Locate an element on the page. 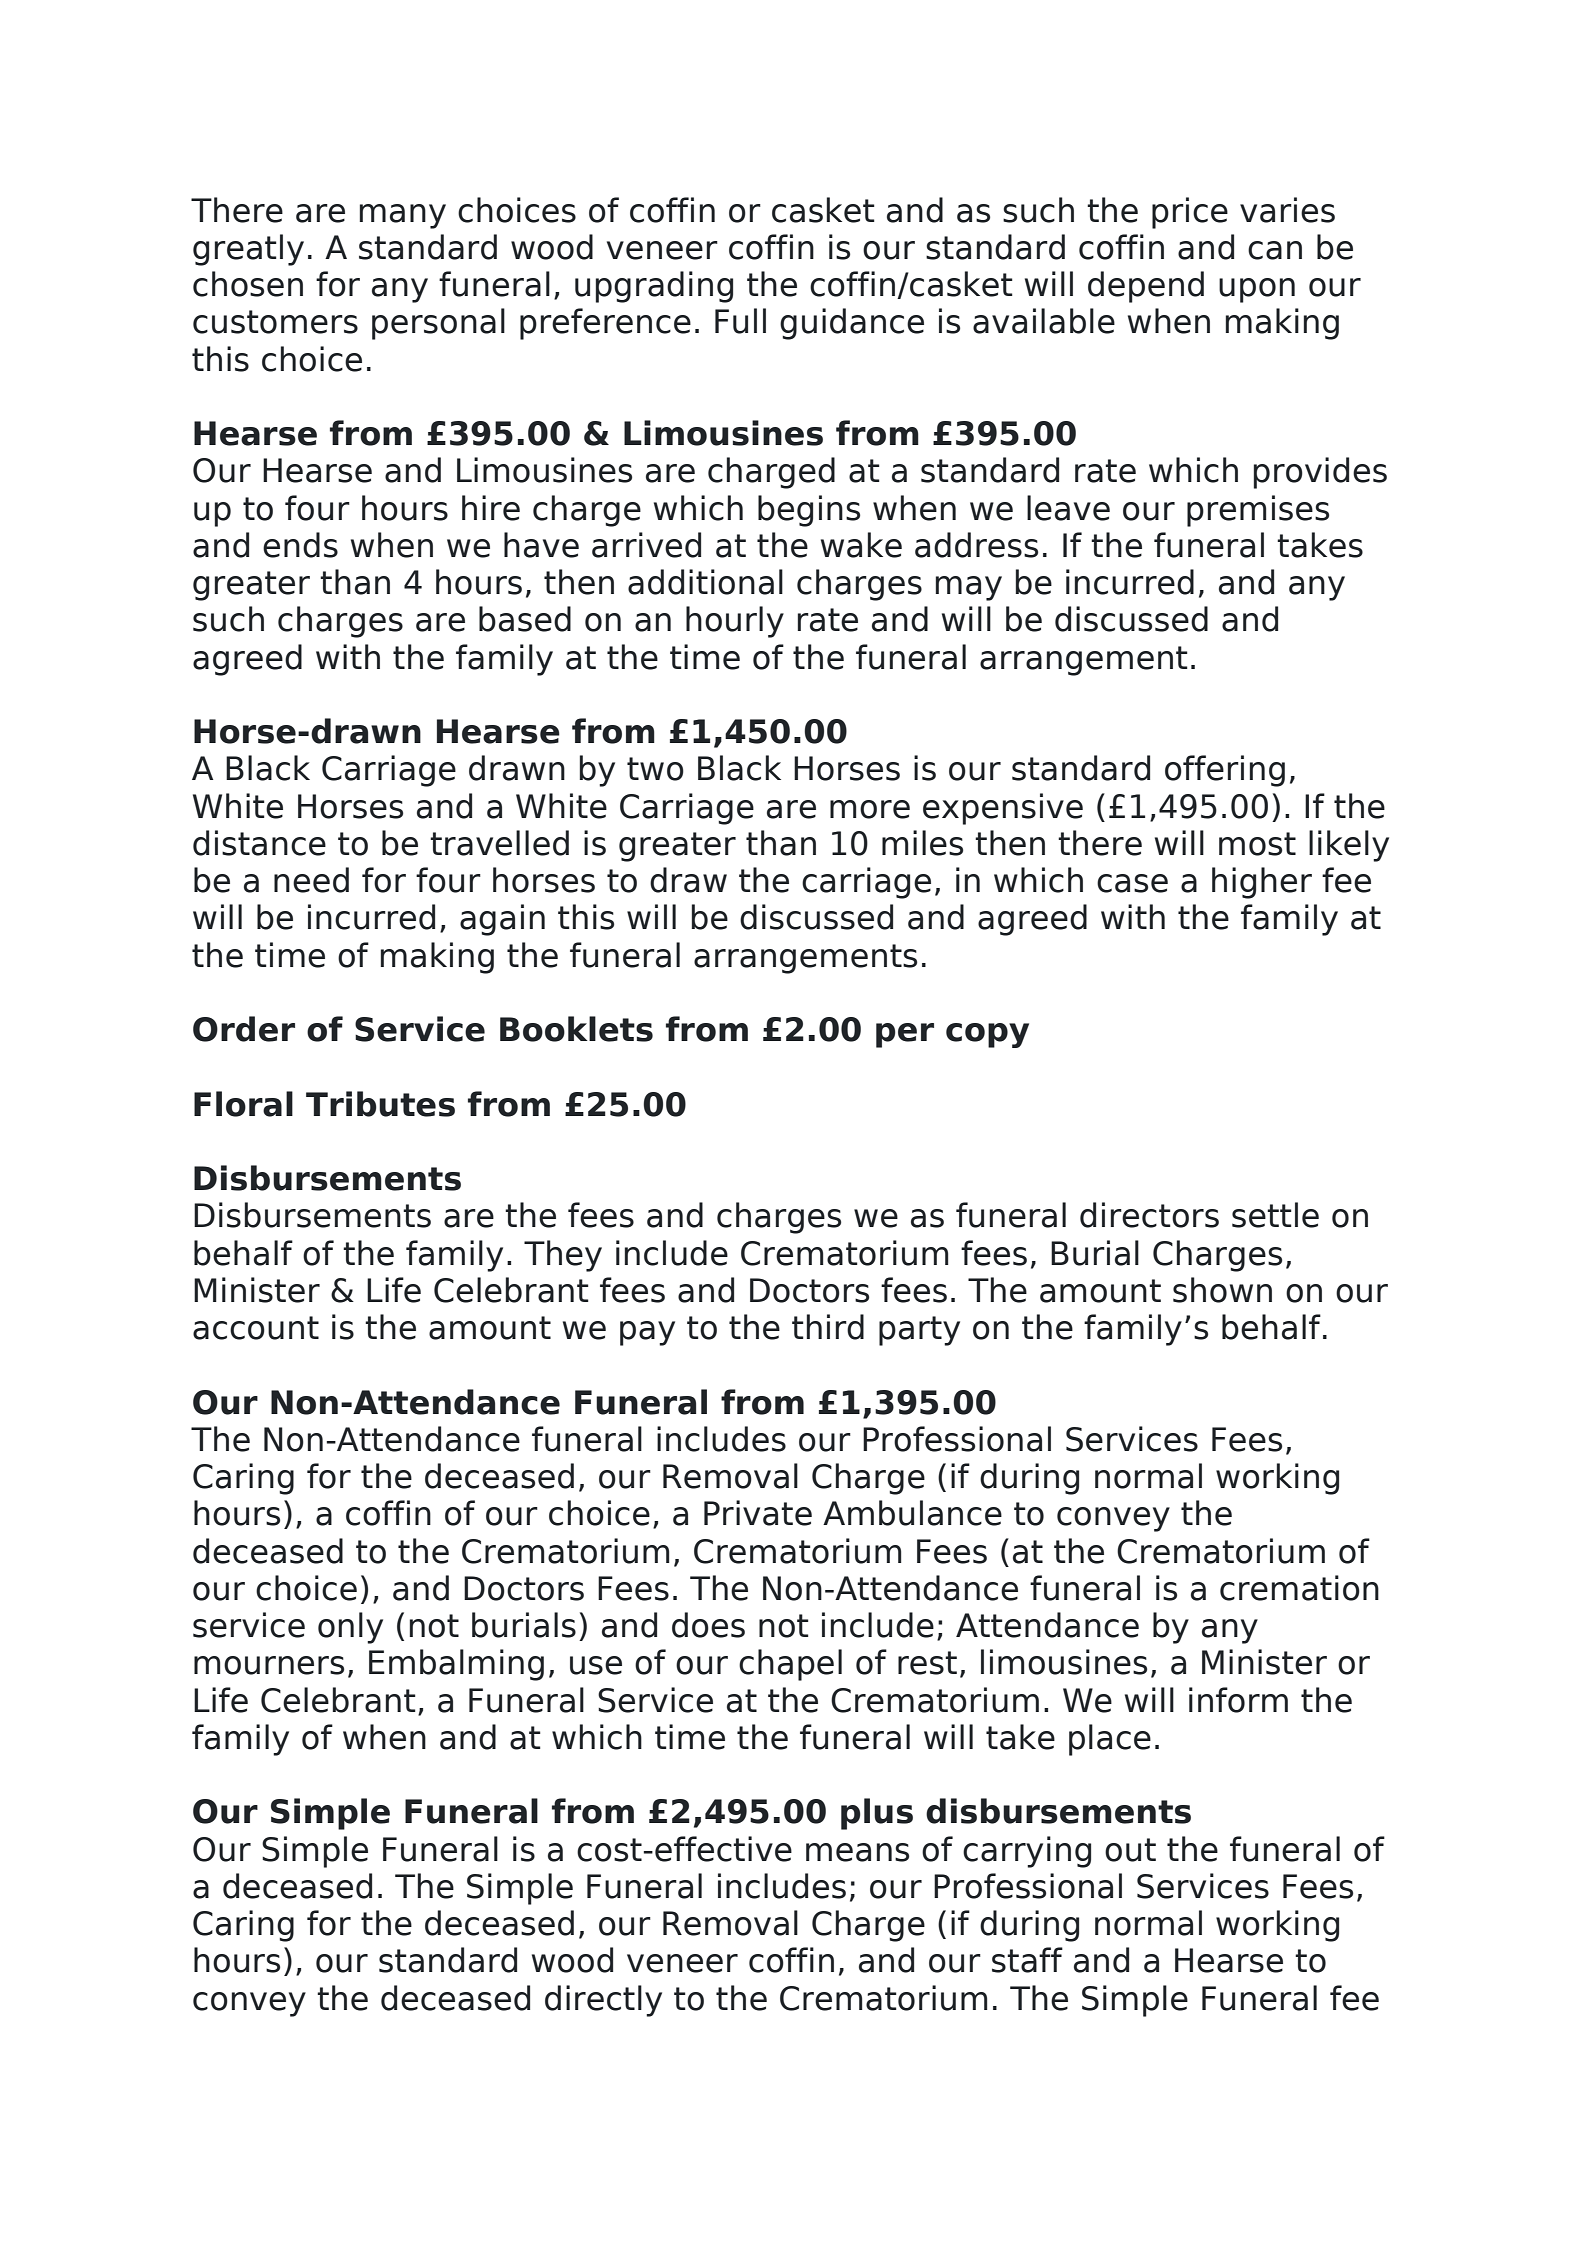 This page has height=2245, width=1587. upon is located at coordinates (1257, 290).
